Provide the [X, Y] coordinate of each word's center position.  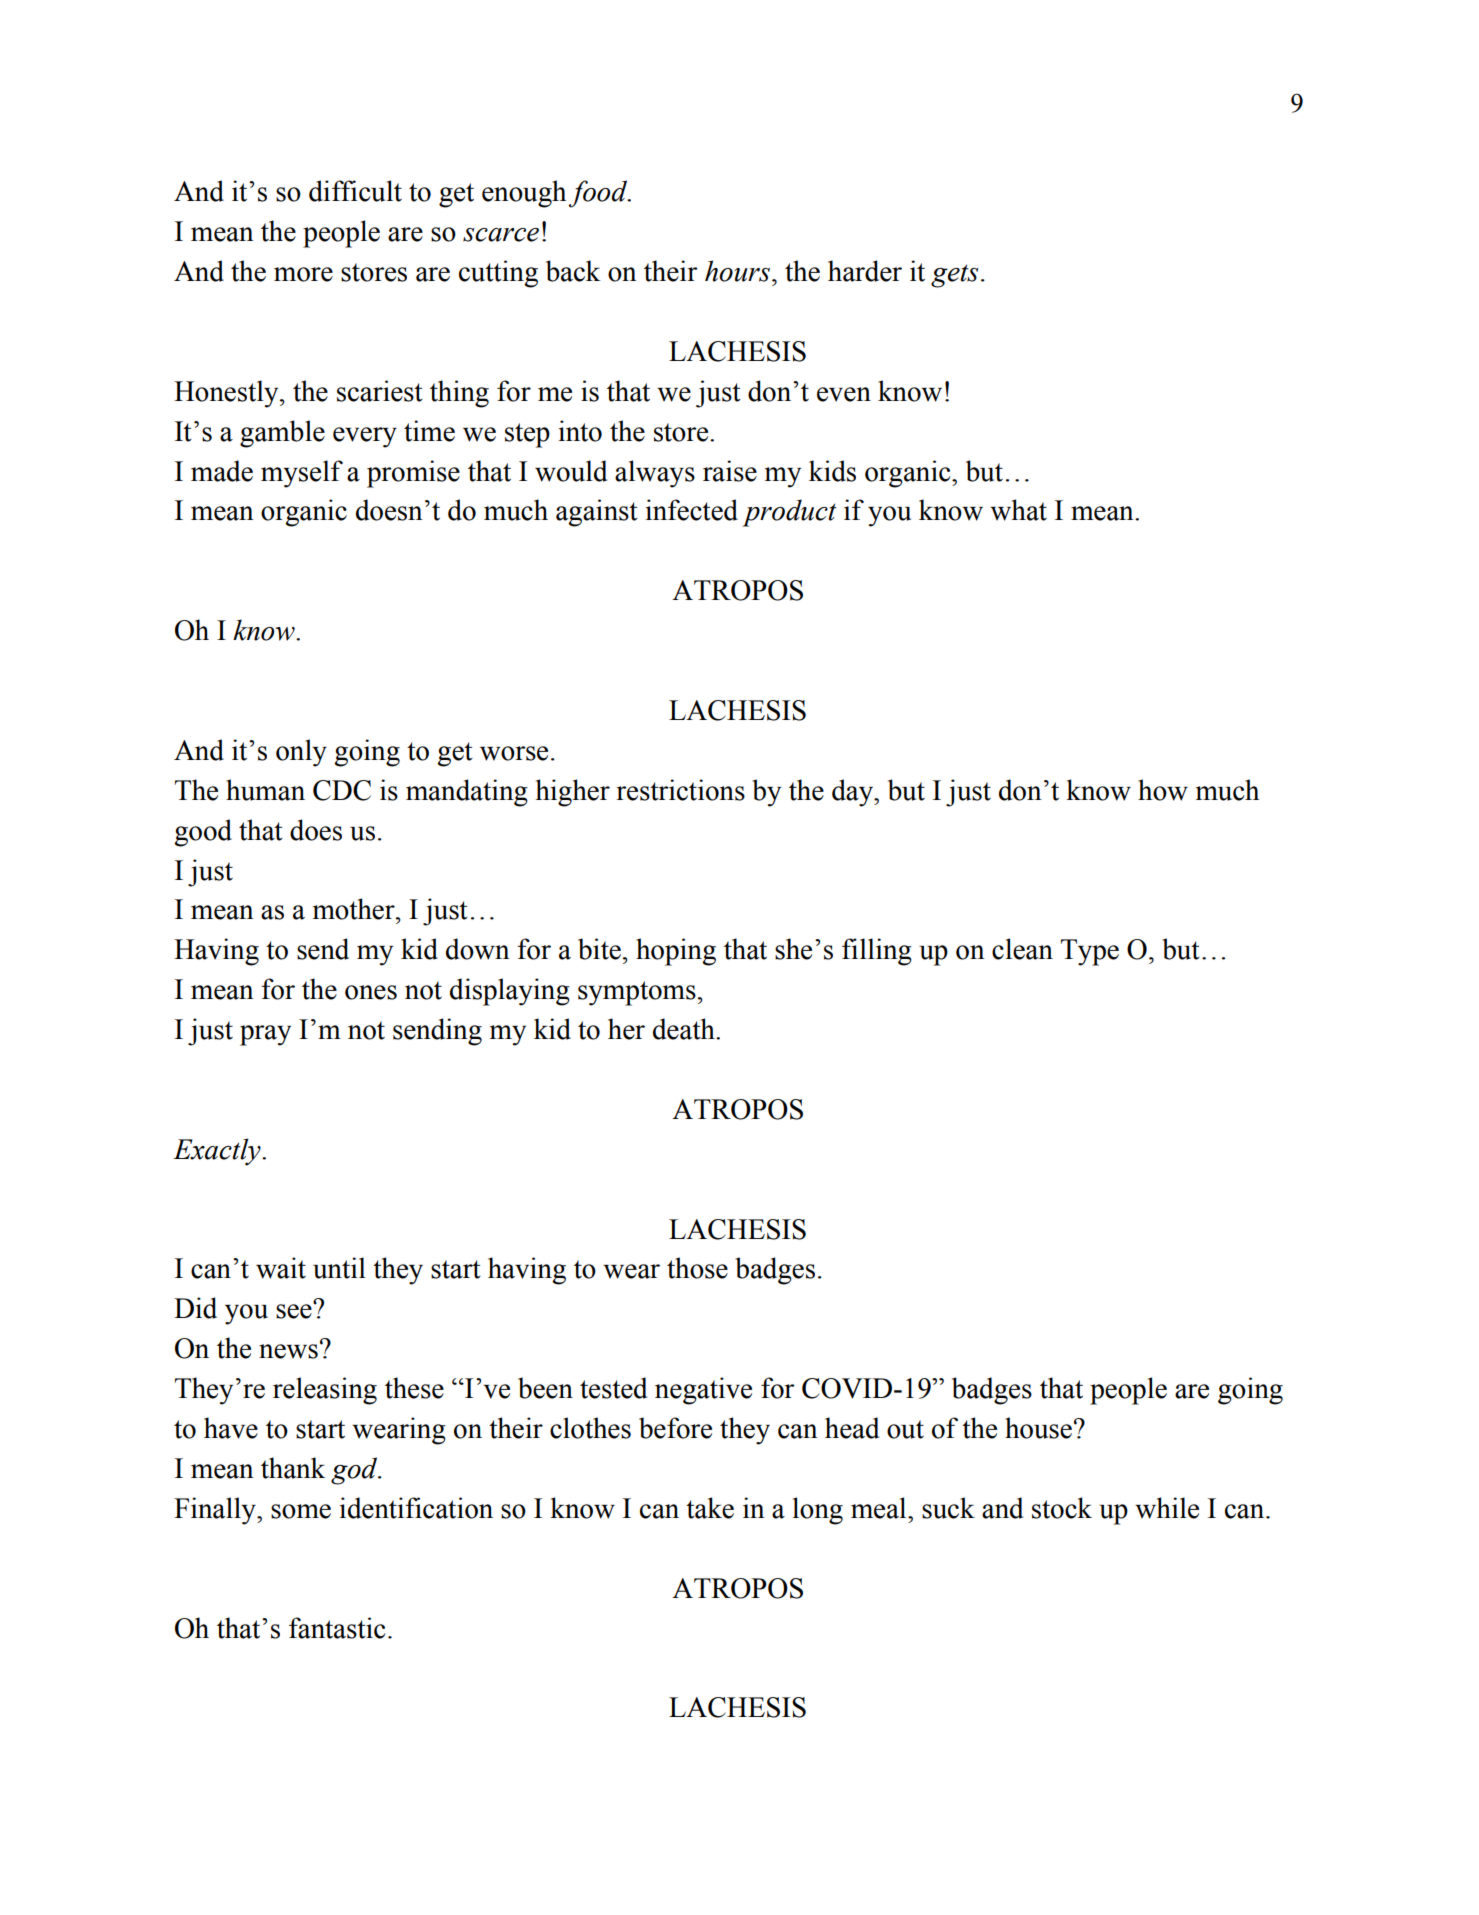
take [710, 1508]
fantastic [337, 1628]
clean [1022, 949]
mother [355, 909]
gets [954, 276]
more [303, 274]
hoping [676, 952]
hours [737, 271]
